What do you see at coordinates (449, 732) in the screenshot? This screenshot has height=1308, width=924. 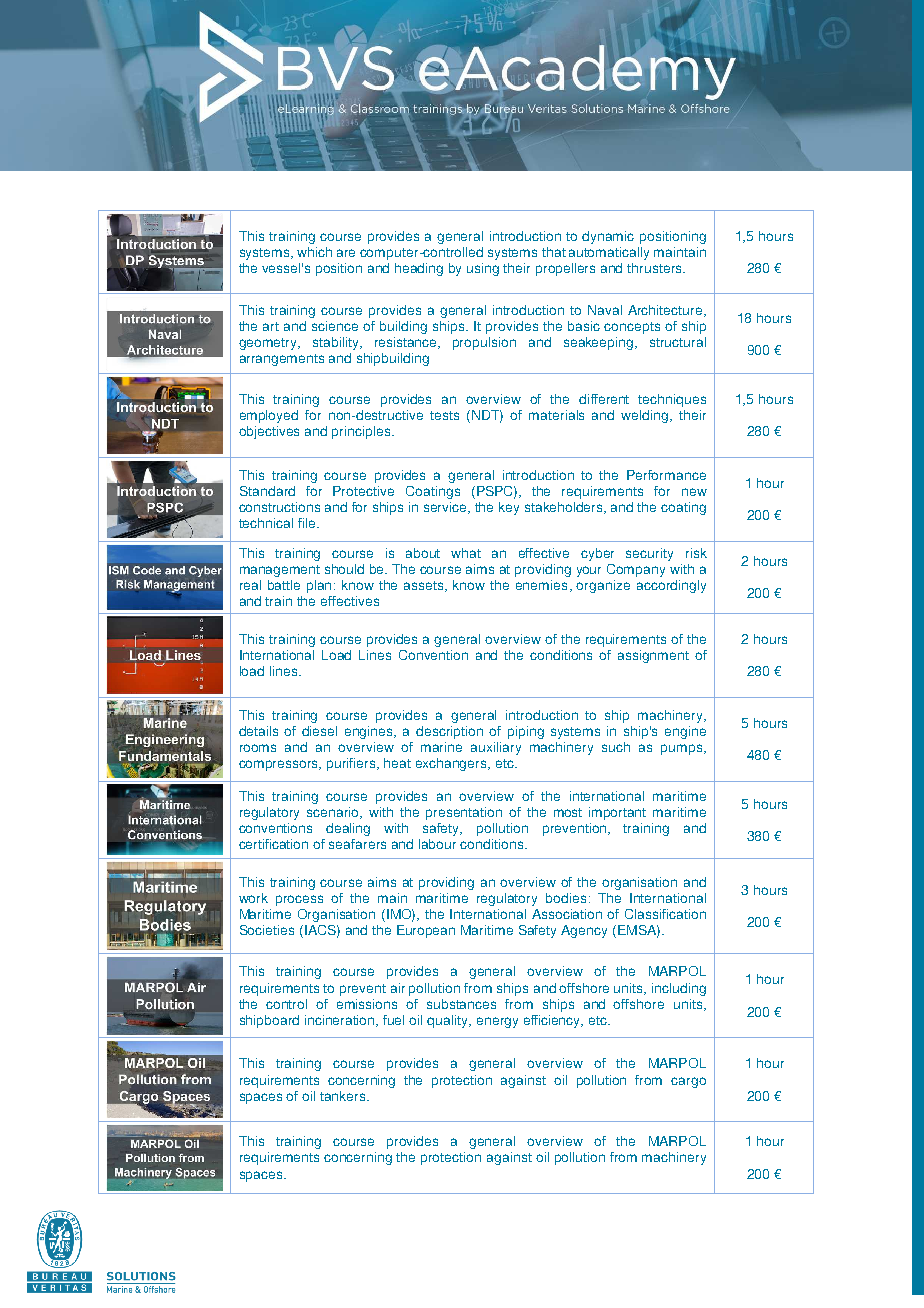 I see `description` at bounding box center [449, 732].
